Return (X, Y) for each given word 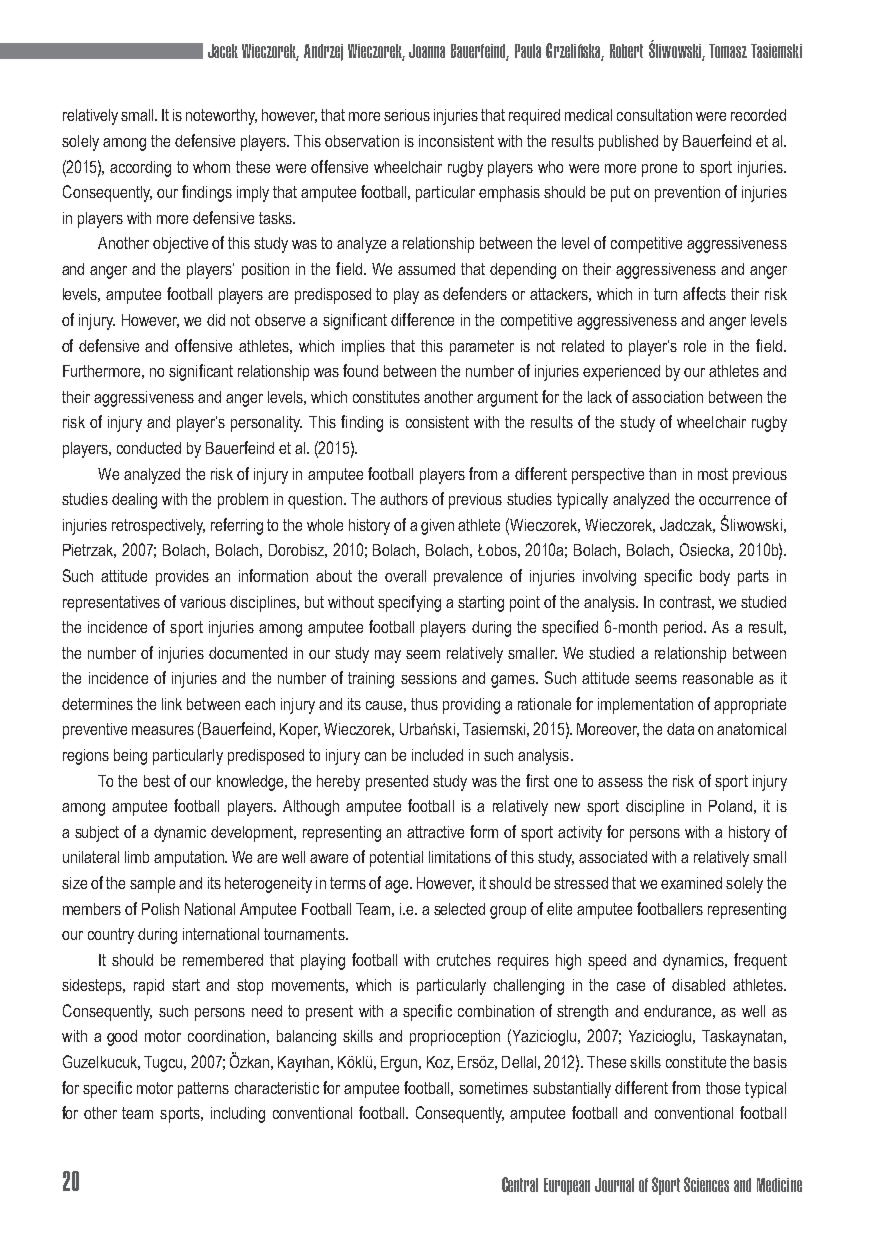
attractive (435, 832)
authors (404, 499)
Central (520, 1184)
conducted (149, 448)
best (157, 781)
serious (407, 115)
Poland (730, 806)
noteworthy (221, 117)
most (713, 474)
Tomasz (728, 51)
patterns (203, 1090)
